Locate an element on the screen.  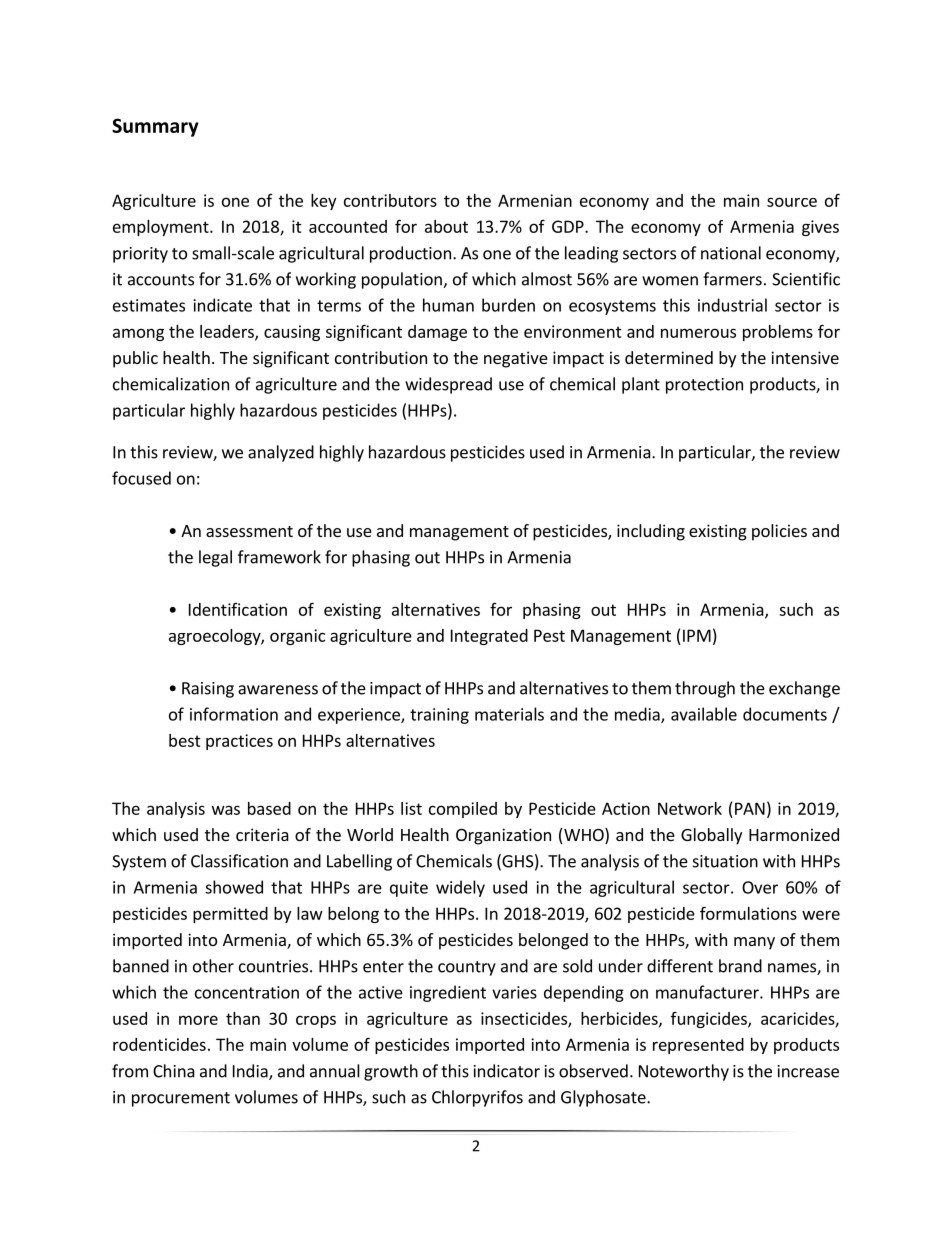
indicator is located at coordinates (507, 1071).
